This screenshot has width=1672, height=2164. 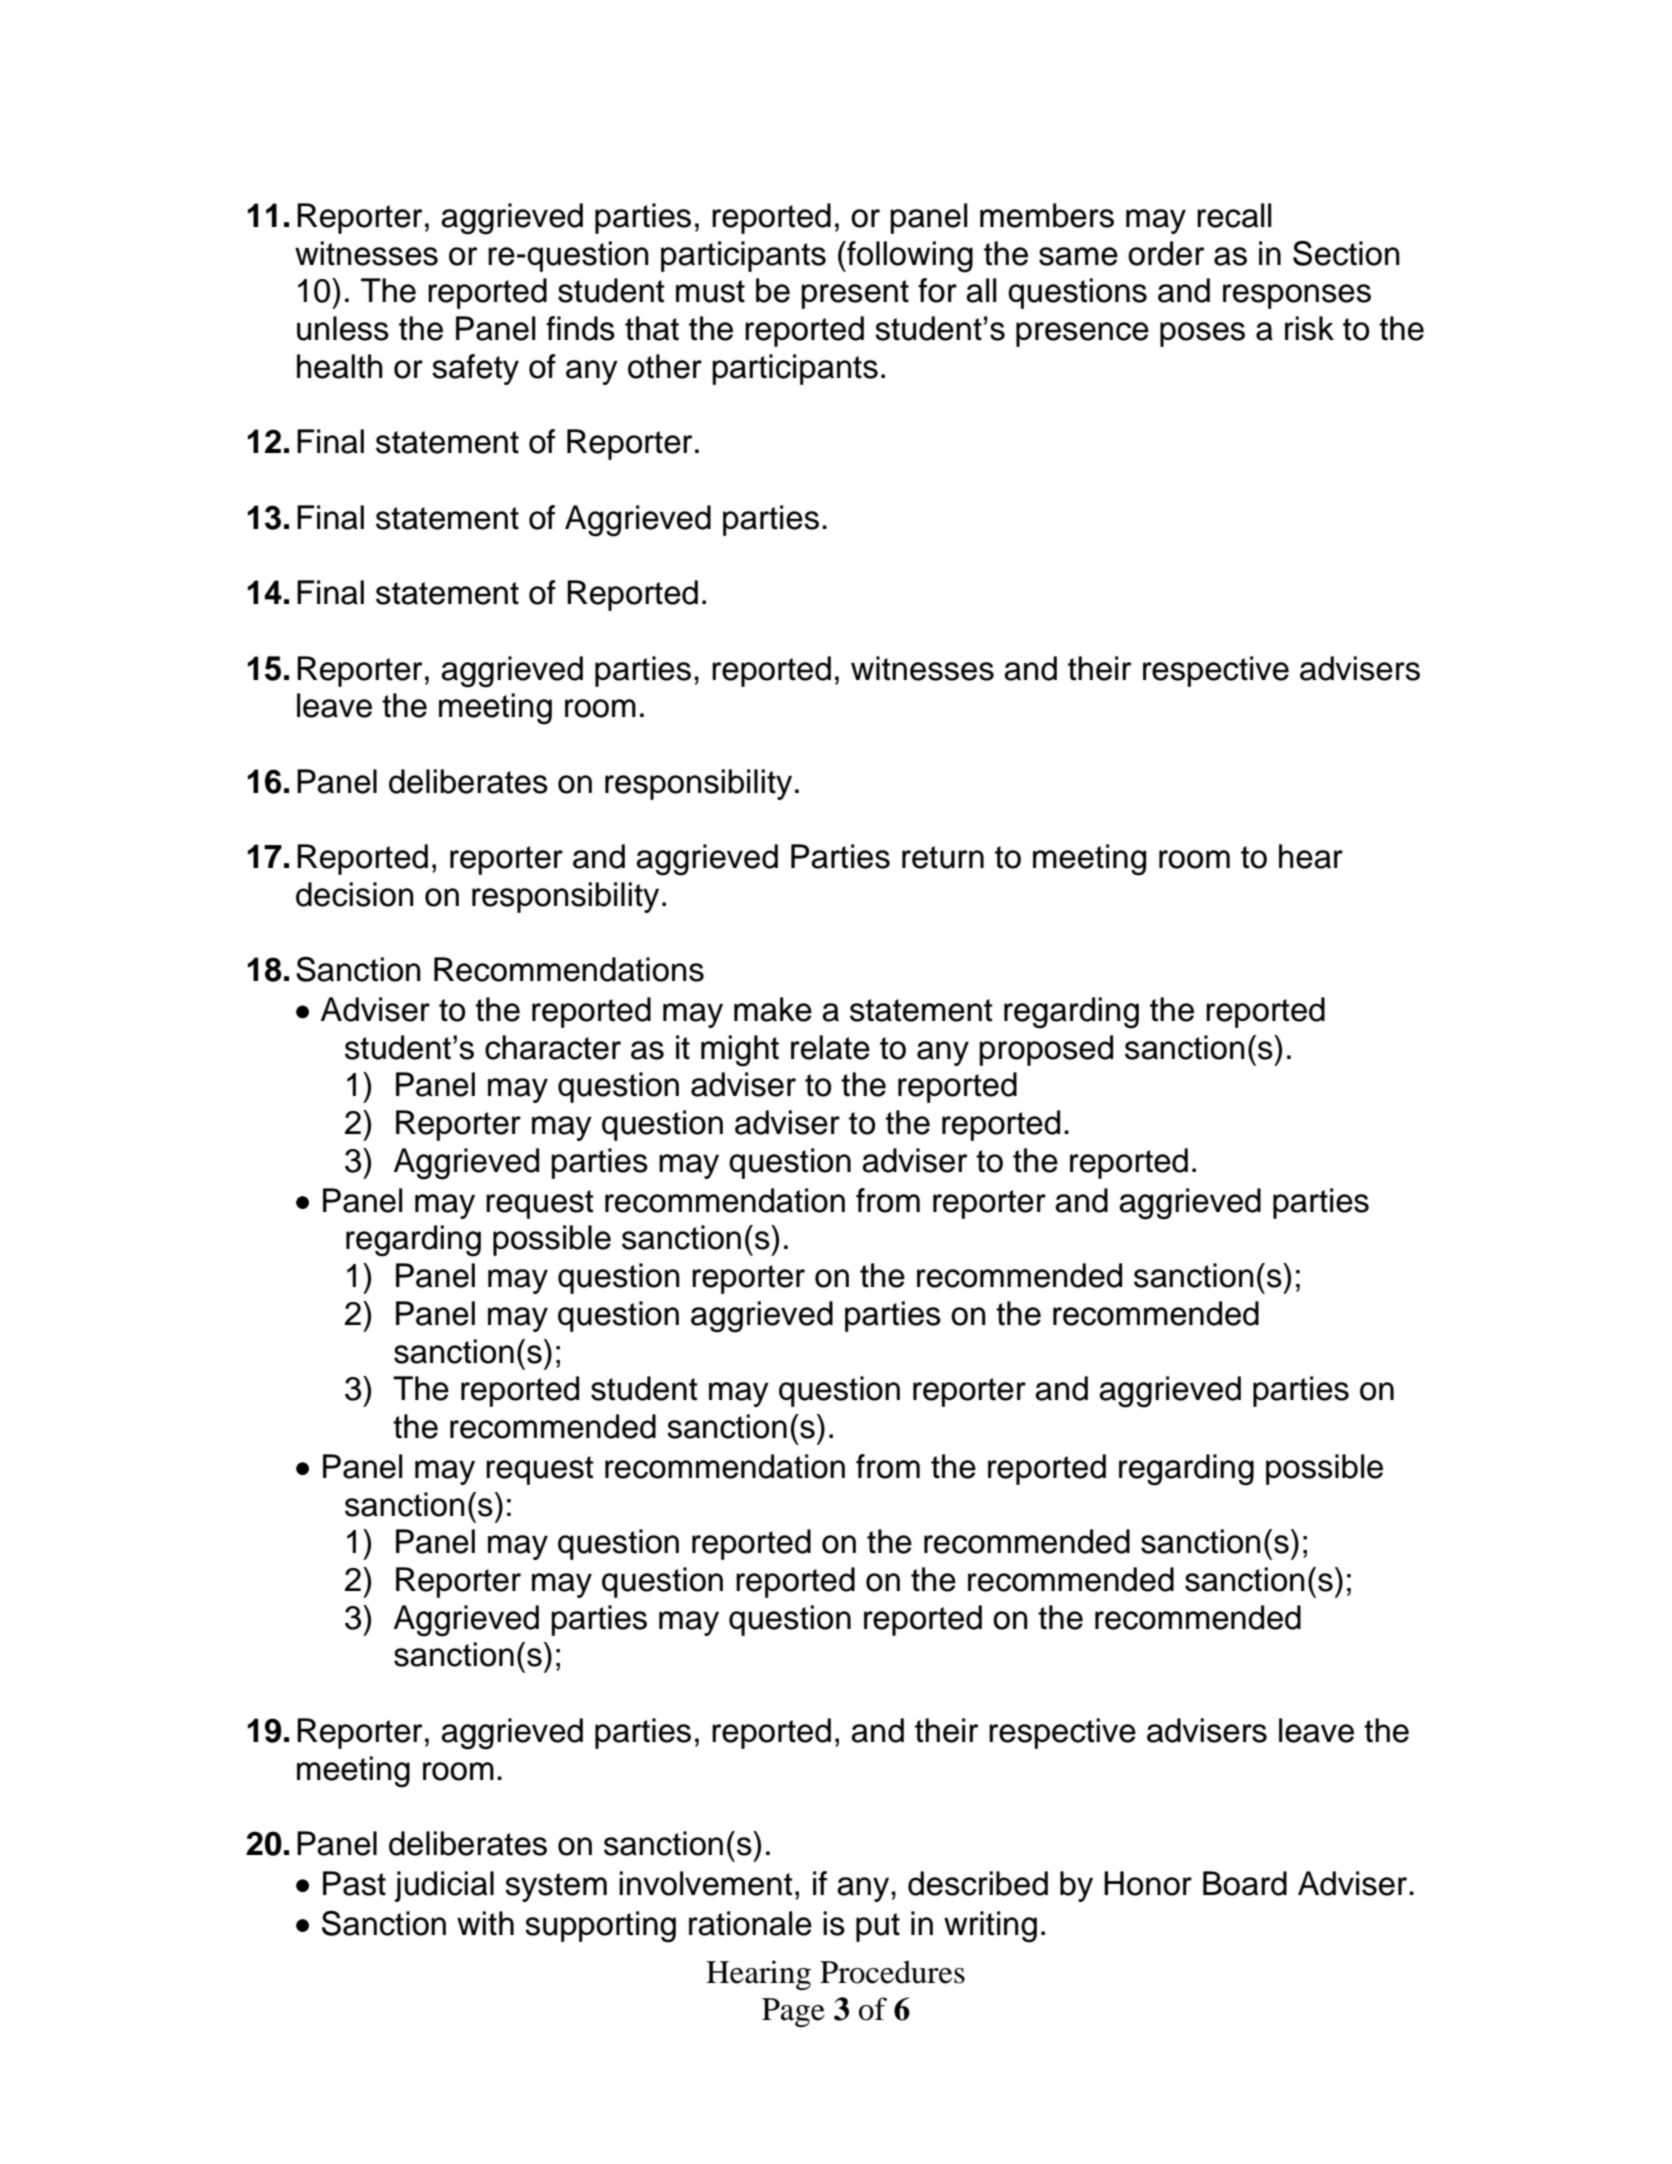 I want to click on put, so click(x=878, y=1927).
